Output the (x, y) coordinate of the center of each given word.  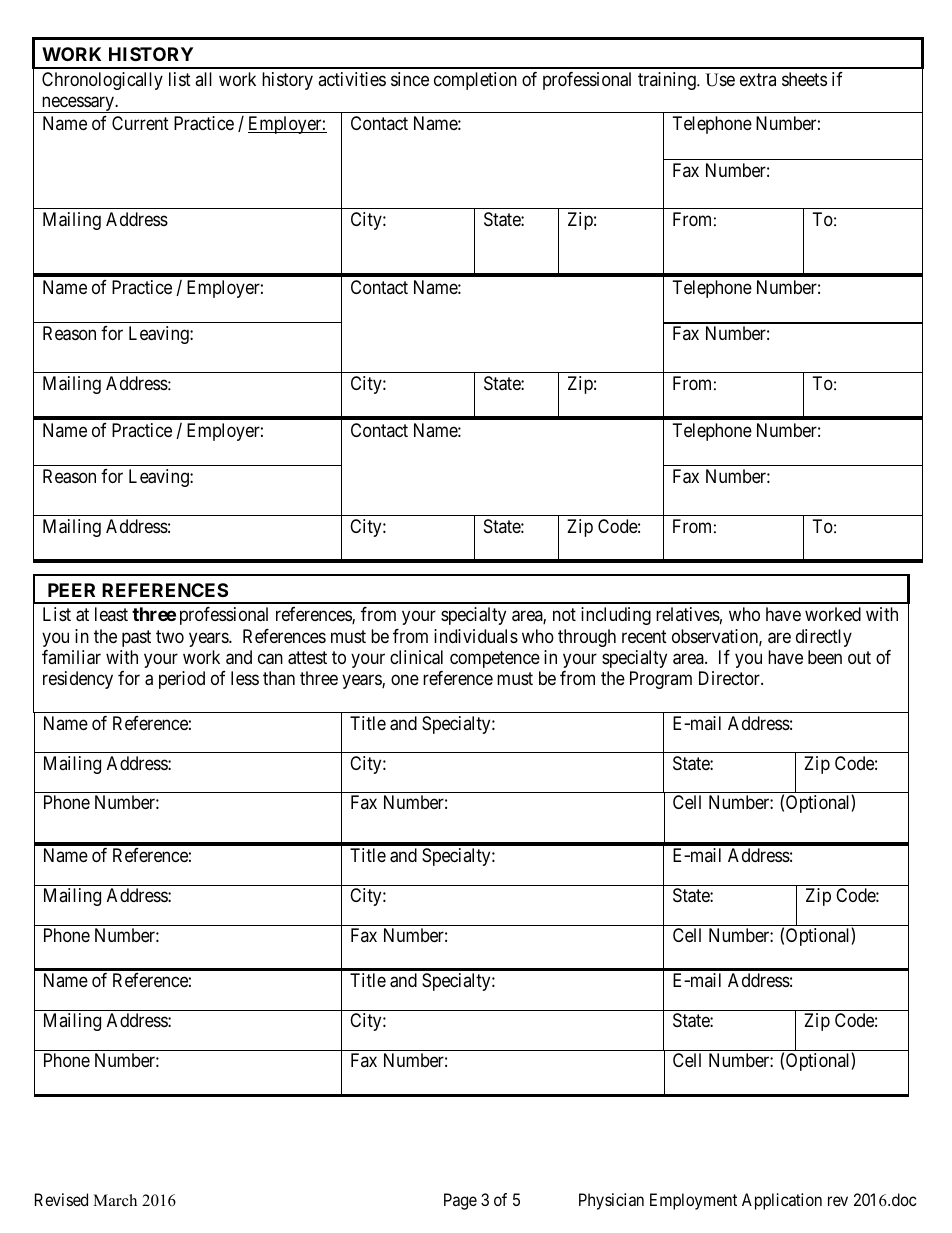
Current (140, 123)
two (170, 636)
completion (475, 81)
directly (824, 638)
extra (758, 79)
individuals (476, 636)
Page (460, 1201)
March (115, 1200)
